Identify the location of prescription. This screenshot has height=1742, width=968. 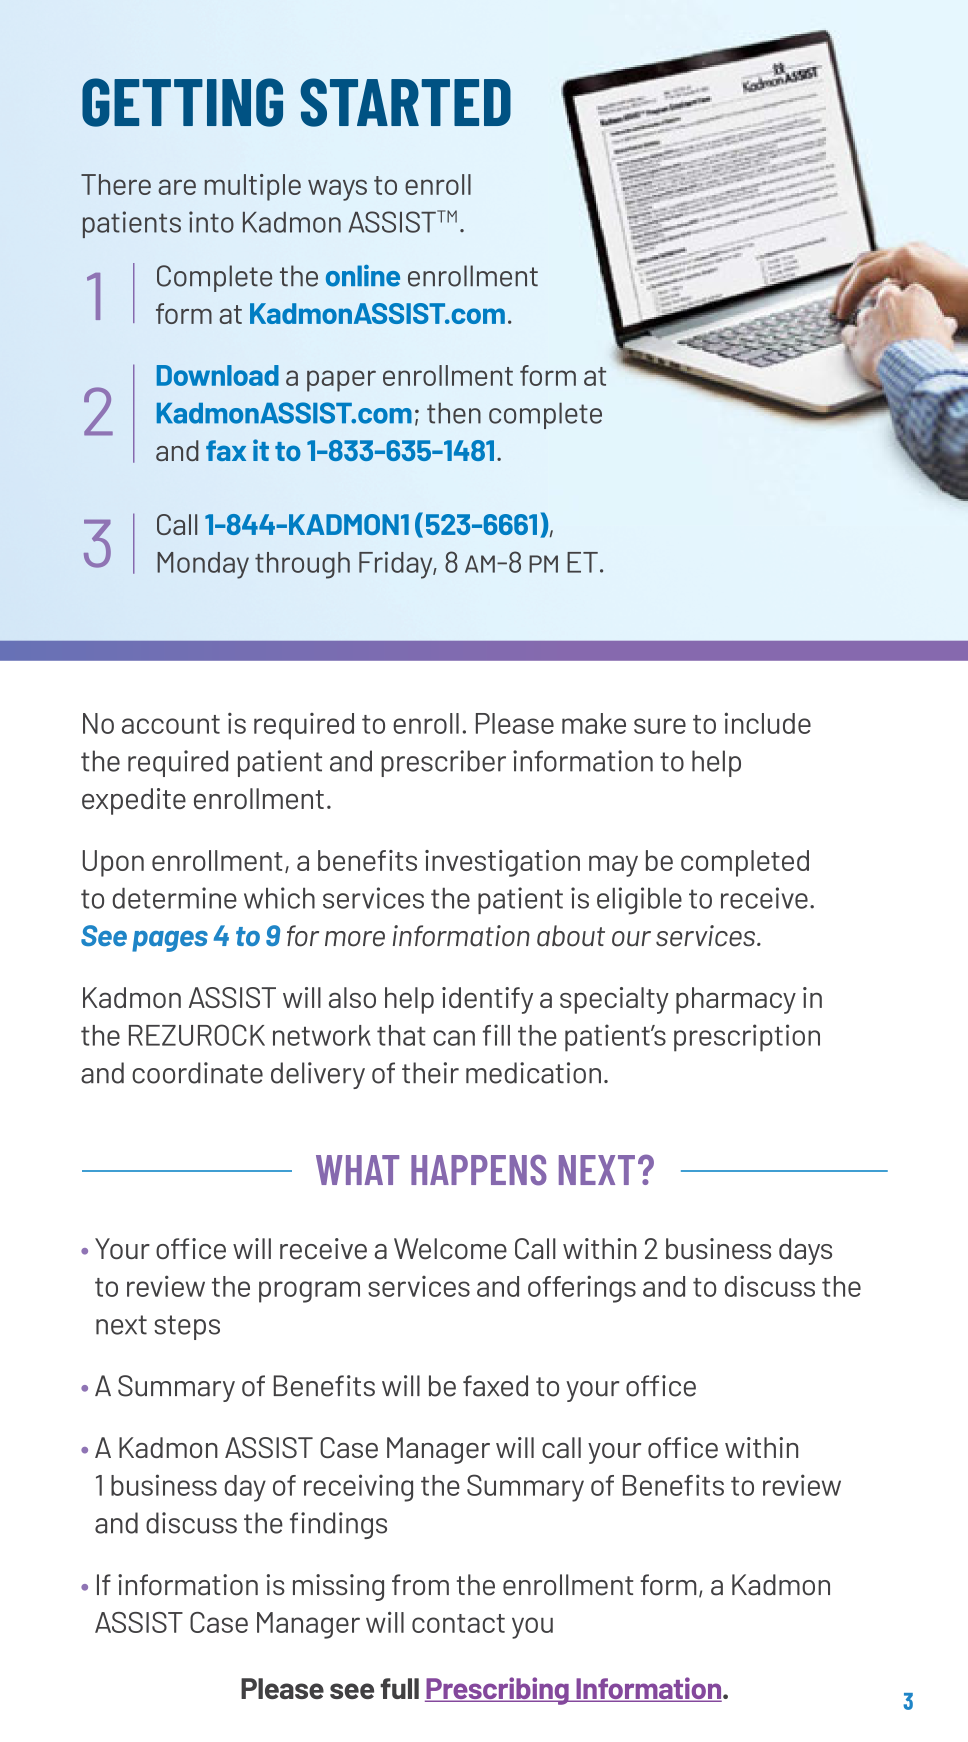
(747, 1038).
